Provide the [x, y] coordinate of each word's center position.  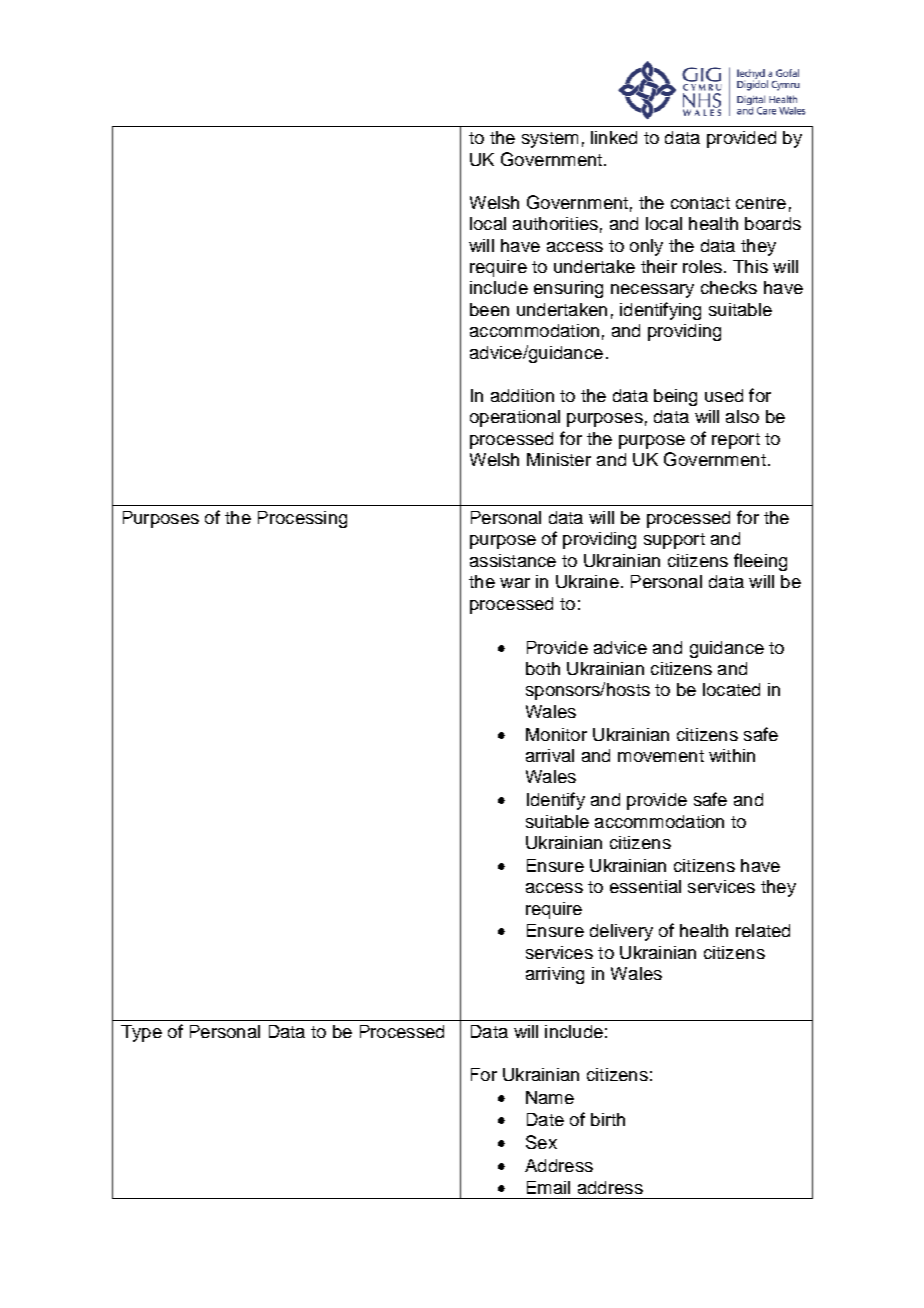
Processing [302, 519]
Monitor [556, 734]
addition [522, 395]
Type [141, 1033]
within [732, 755]
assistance [513, 560]
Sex [541, 1142]
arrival [550, 755]
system [550, 140]
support [674, 541]
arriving [555, 975]
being [675, 397]
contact [700, 203]
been [489, 309]
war [515, 583]
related [763, 930]
